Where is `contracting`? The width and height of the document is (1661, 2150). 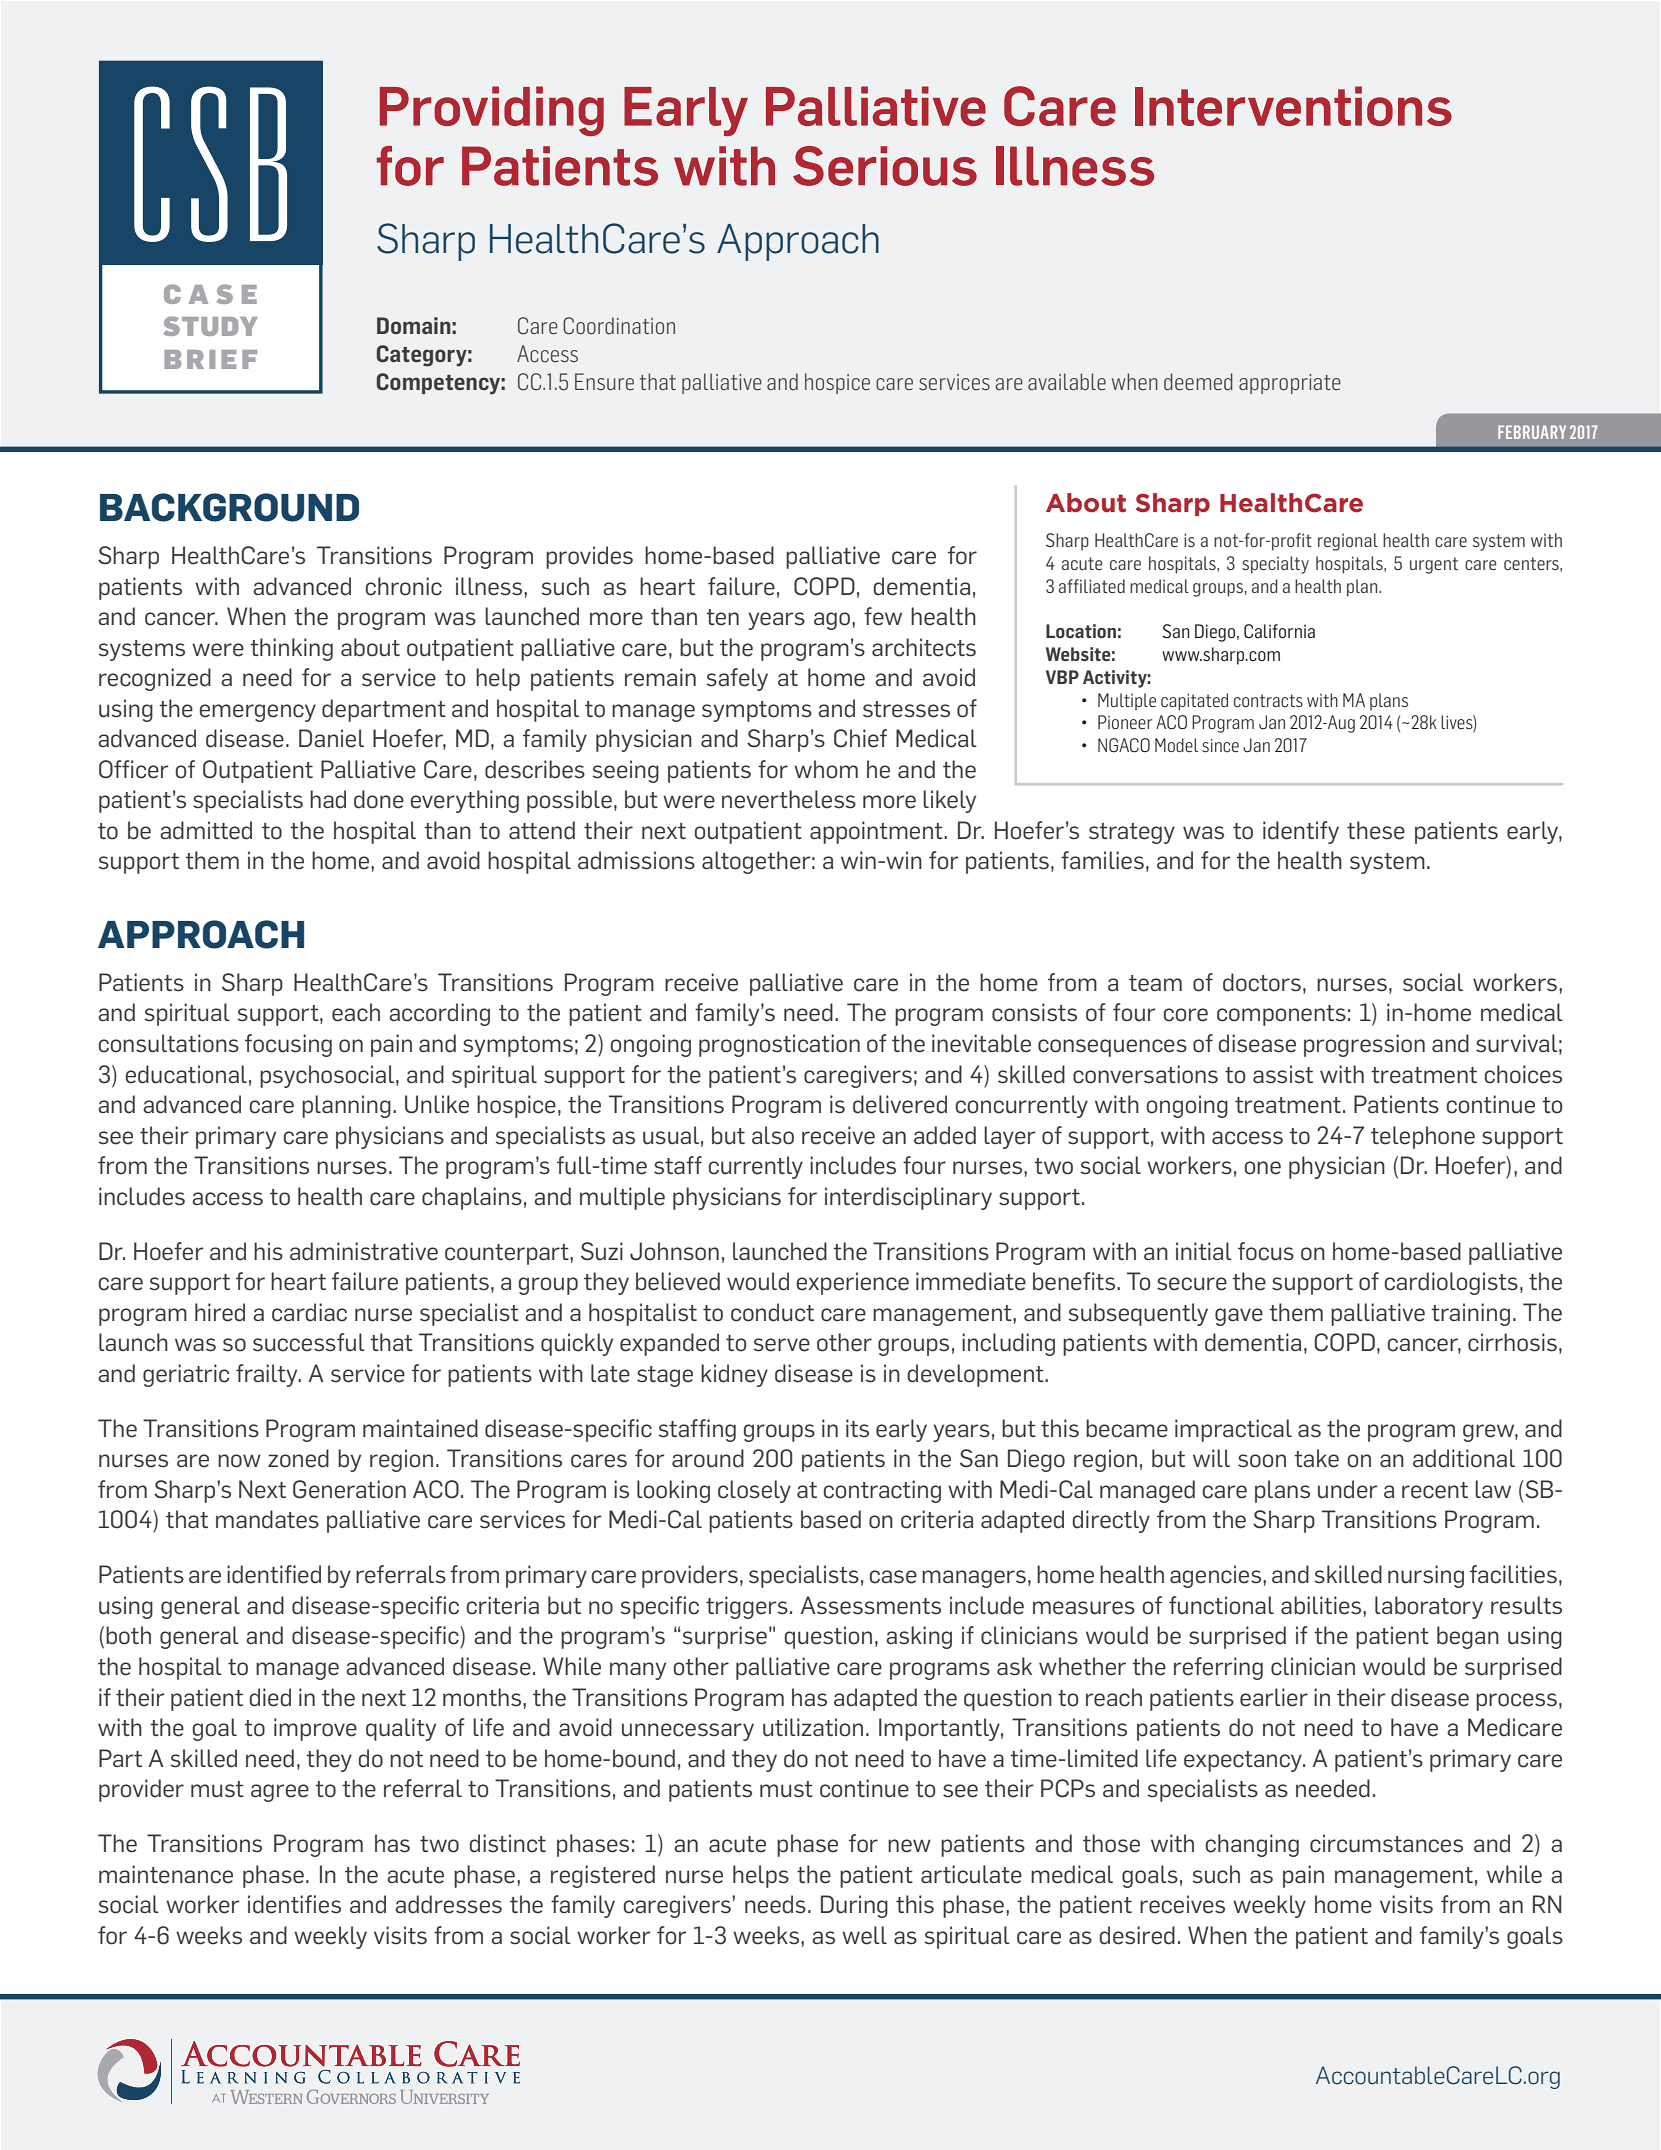 contracting is located at coordinates (882, 1491).
